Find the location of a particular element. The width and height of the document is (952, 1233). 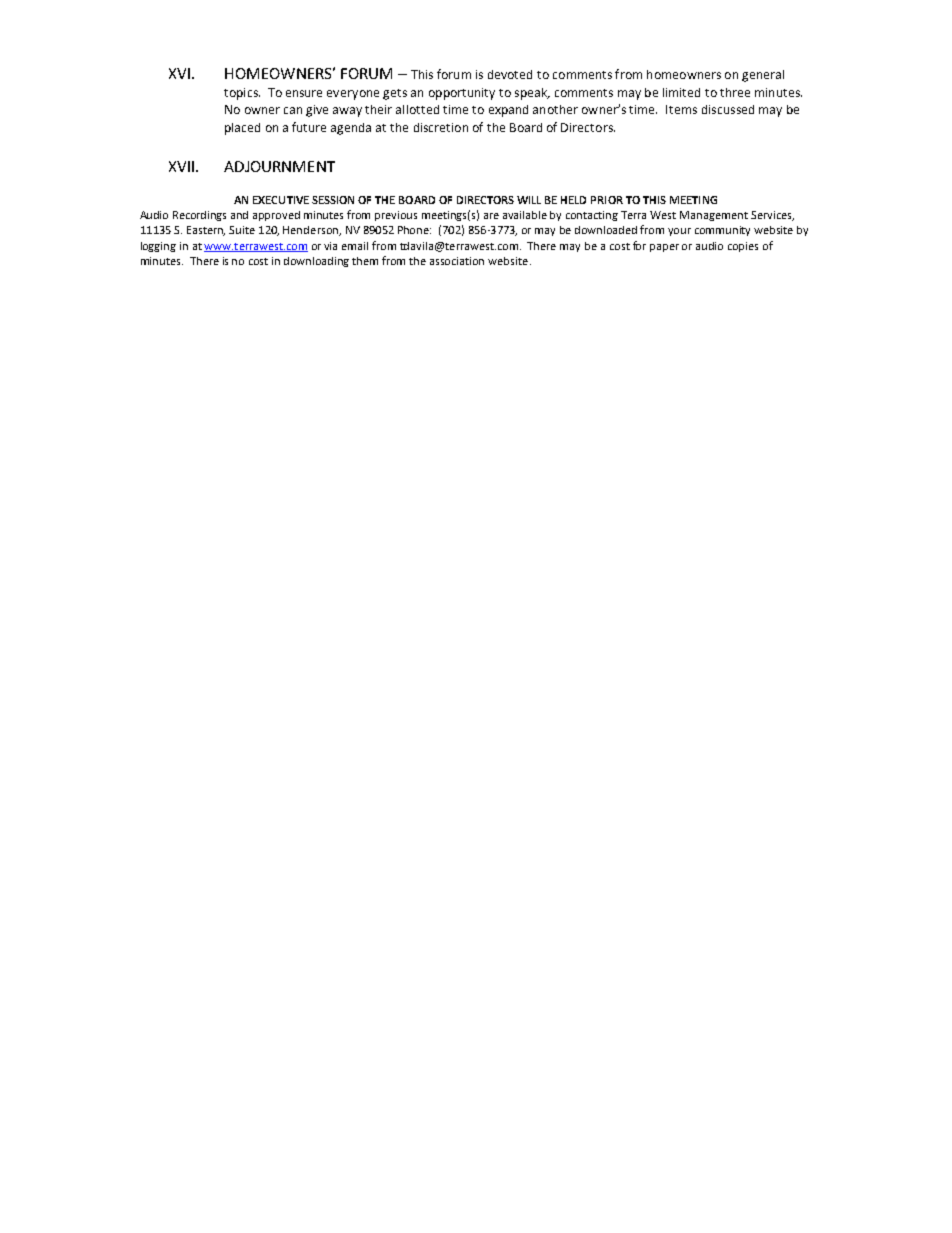

general is located at coordinates (763, 76).
